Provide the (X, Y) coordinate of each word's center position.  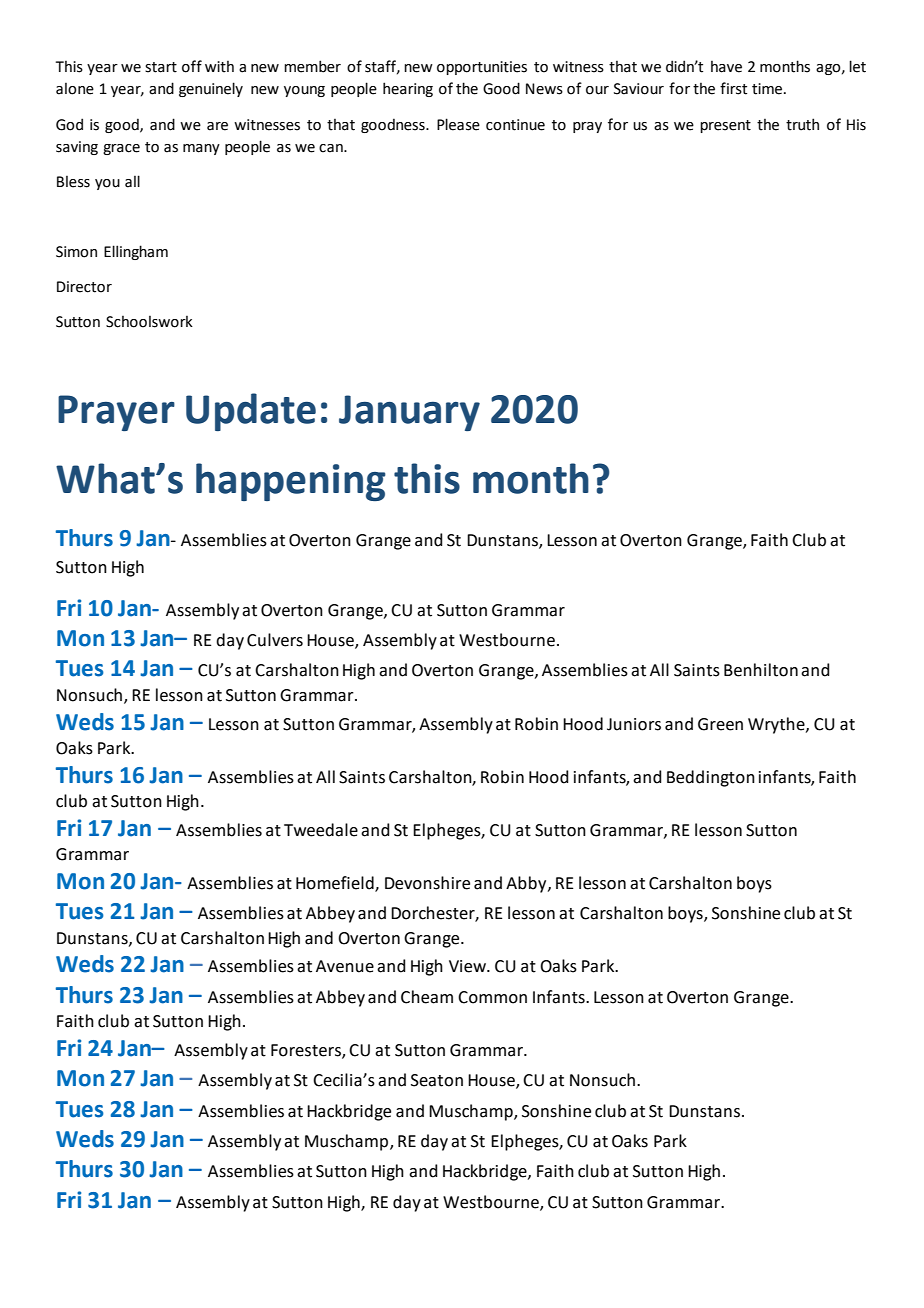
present (725, 126)
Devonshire (427, 883)
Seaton (437, 1080)
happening (291, 482)
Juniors (634, 724)
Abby (527, 884)
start (161, 67)
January (409, 413)
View (468, 966)
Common (492, 997)
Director (84, 287)
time (768, 89)
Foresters (307, 1051)
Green (720, 724)
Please (458, 124)
